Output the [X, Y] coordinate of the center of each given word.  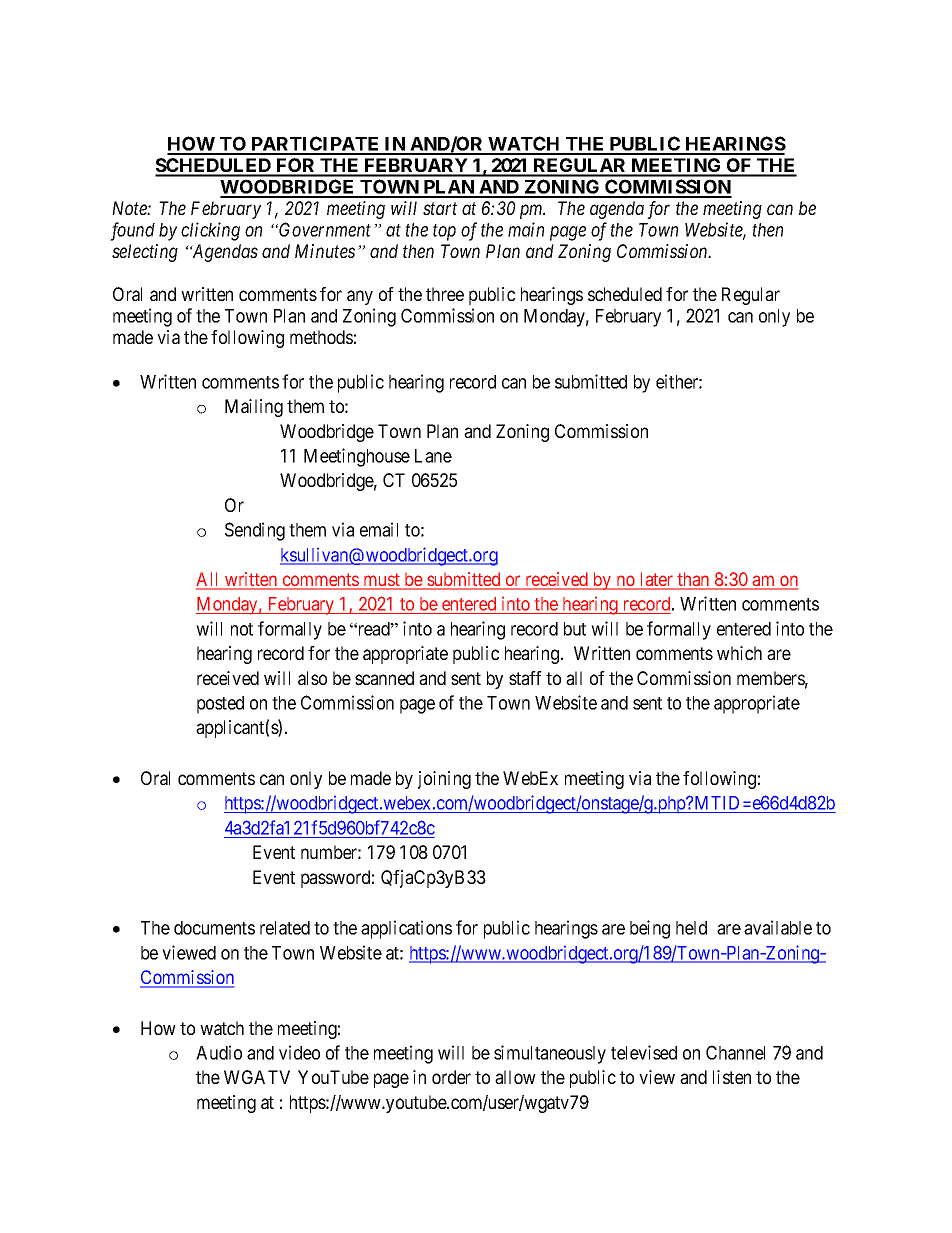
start [440, 209]
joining [444, 780]
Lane [433, 456]
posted [220, 705]
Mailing [254, 408]
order [451, 1077]
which [739, 653]
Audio [219, 1052]
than [693, 580]
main [526, 229]
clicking [210, 231]
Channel [735, 1052]
